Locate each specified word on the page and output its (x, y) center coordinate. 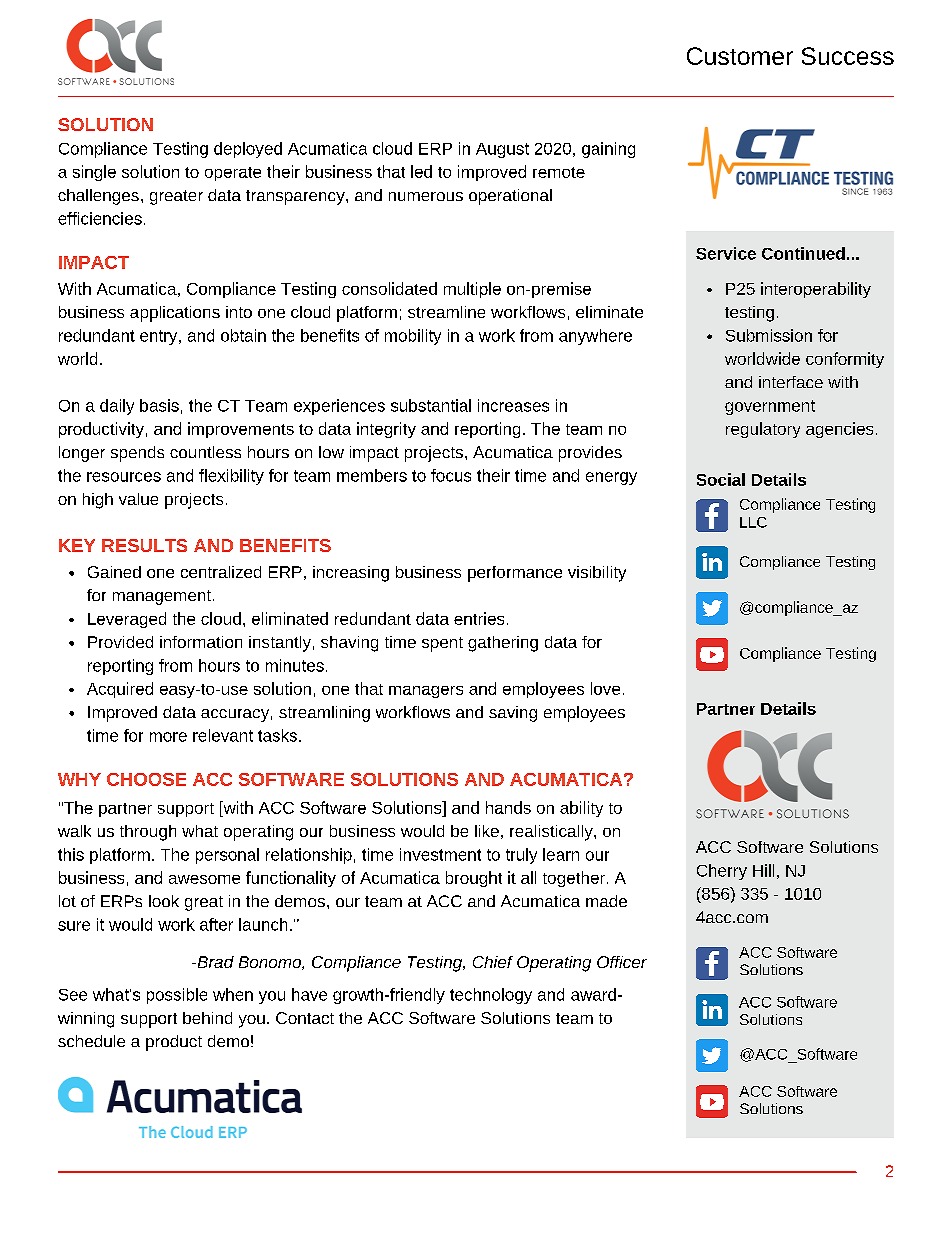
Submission (769, 335)
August (502, 150)
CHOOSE (146, 779)
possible (177, 996)
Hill (763, 870)
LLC (753, 522)
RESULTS (144, 545)
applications (175, 314)
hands (508, 807)
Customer (740, 56)
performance (515, 574)
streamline (446, 312)
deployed (248, 150)
